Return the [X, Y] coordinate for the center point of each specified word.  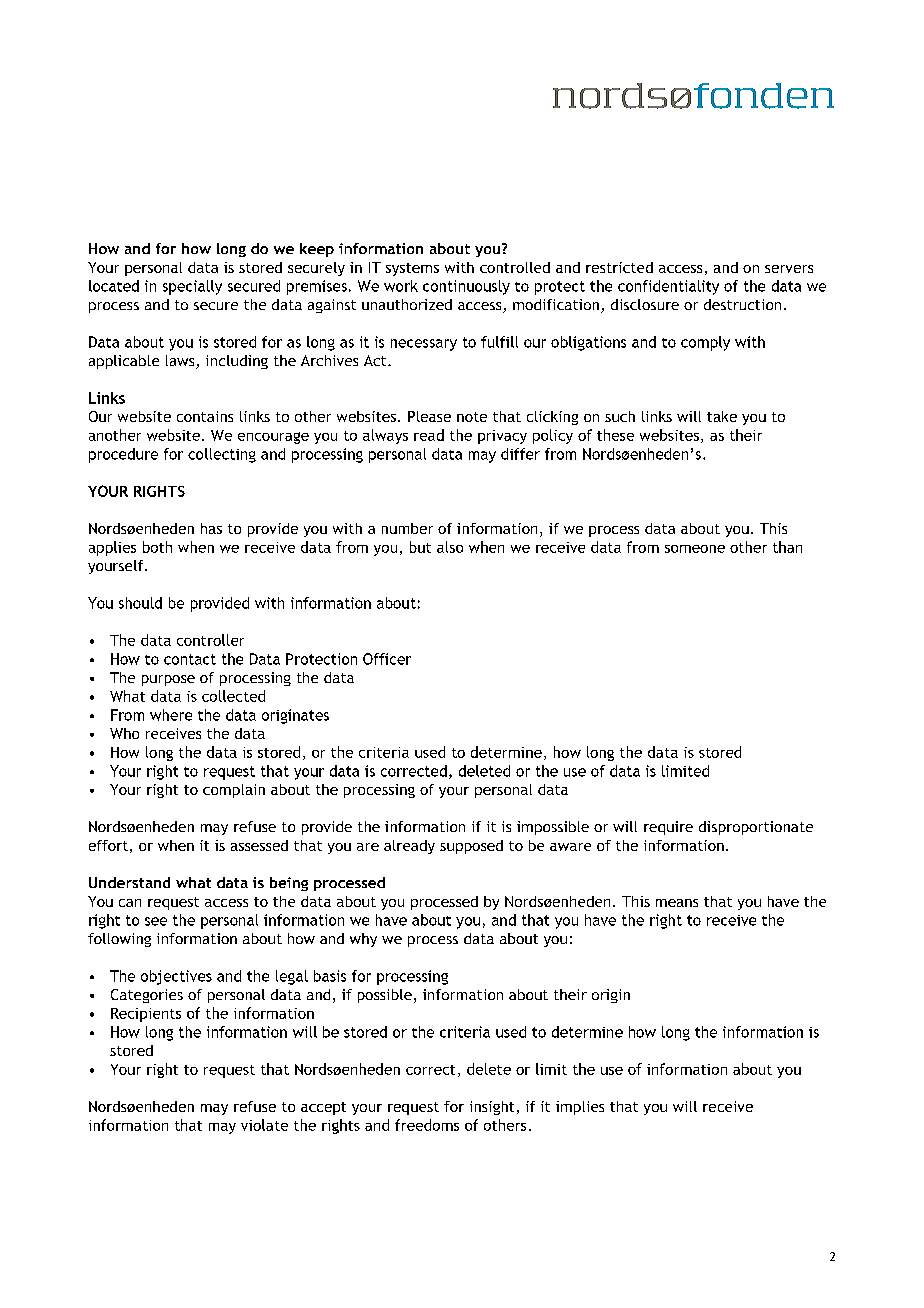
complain [234, 791]
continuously [466, 287]
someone [695, 549]
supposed [471, 847]
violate [264, 1125]
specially [192, 287]
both [157, 547]
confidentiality [668, 287]
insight [492, 1108]
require [668, 828]
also [450, 547]
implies [580, 1108]
